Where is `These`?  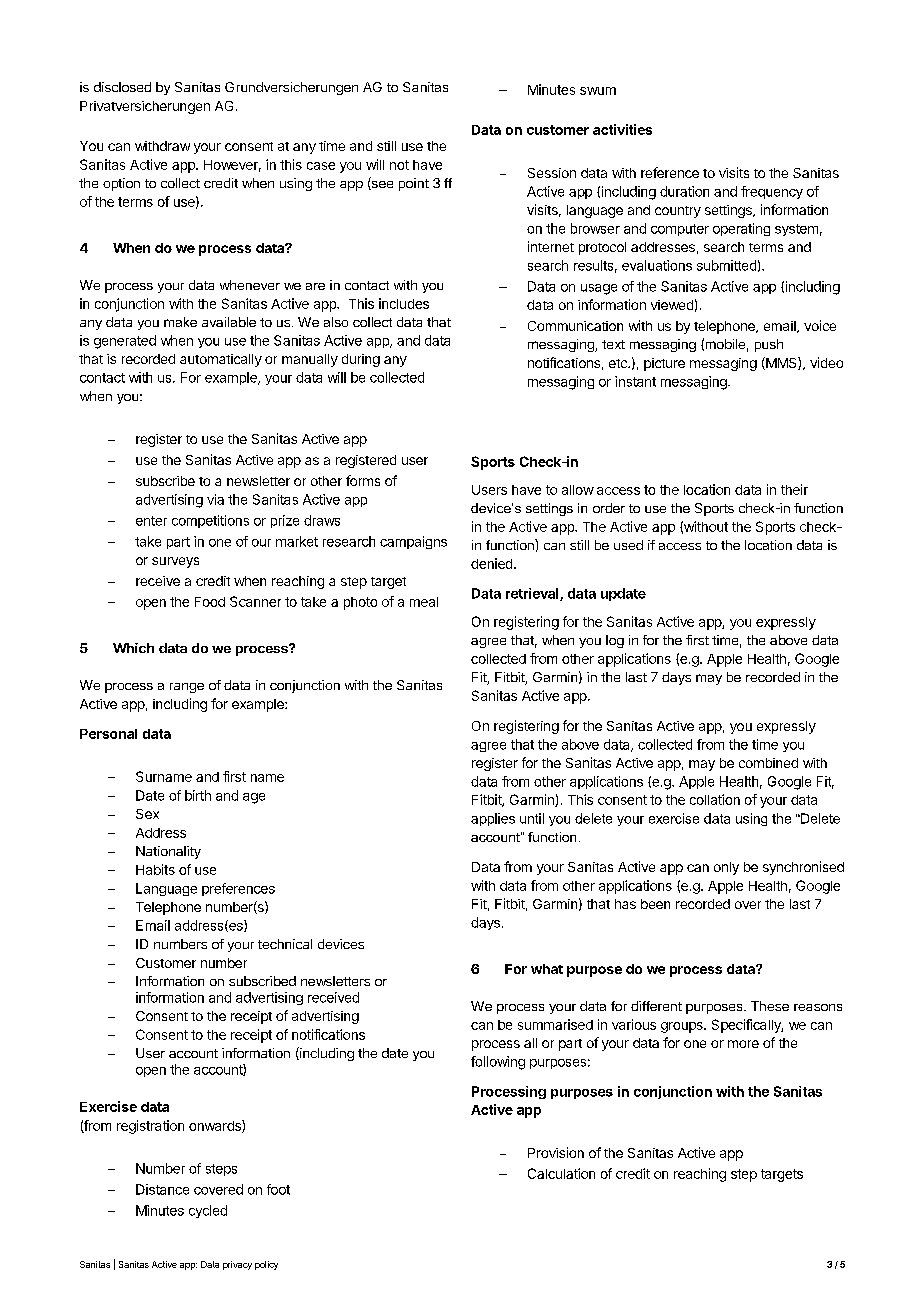
These is located at coordinates (770, 1006).
